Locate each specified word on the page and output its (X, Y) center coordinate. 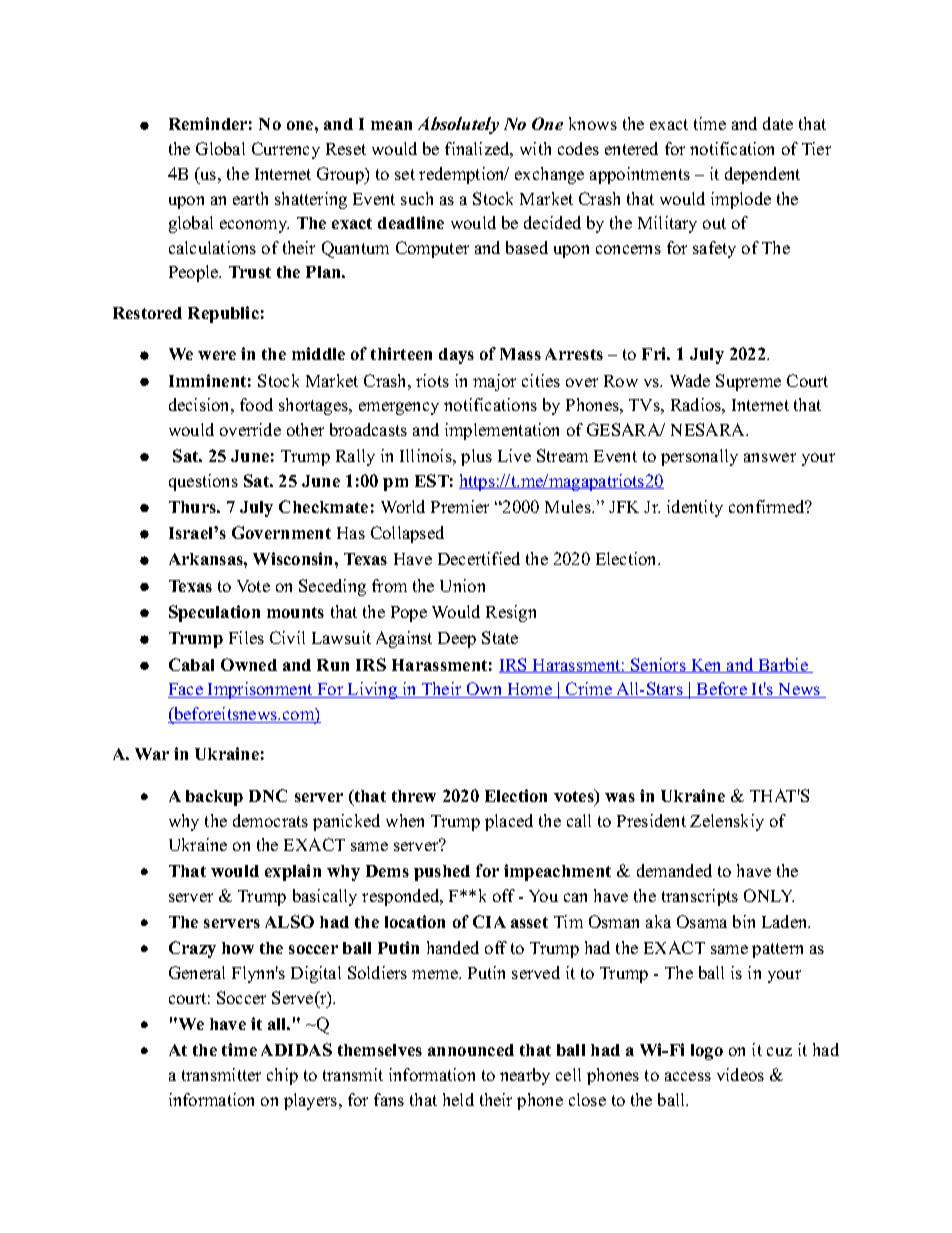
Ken (707, 666)
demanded (674, 870)
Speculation (214, 613)
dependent (762, 175)
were (217, 355)
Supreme (748, 382)
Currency (286, 150)
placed (509, 822)
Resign (511, 613)
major (494, 382)
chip (282, 1076)
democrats (270, 820)
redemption (463, 175)
